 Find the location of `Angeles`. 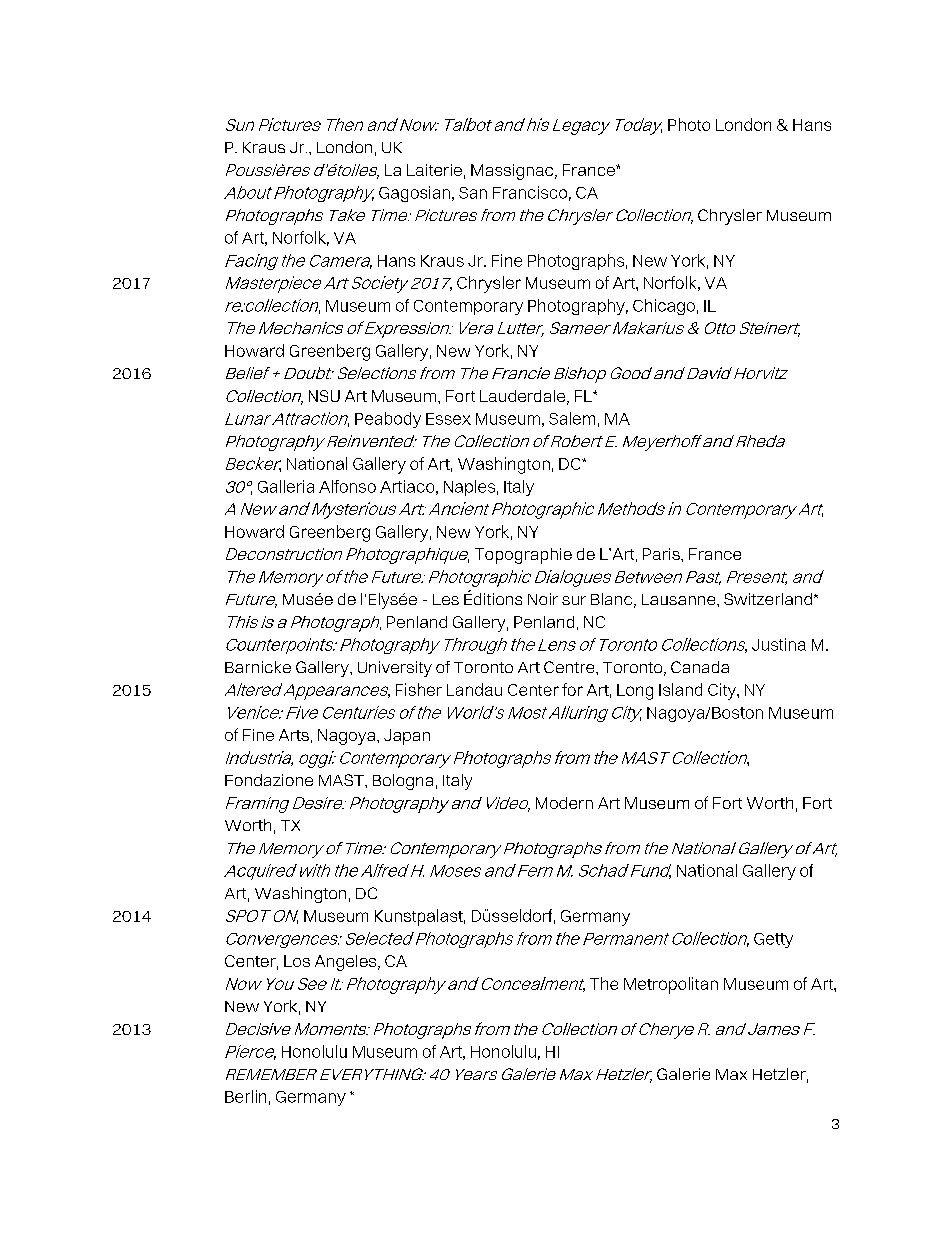

Angeles is located at coordinates (347, 963).
